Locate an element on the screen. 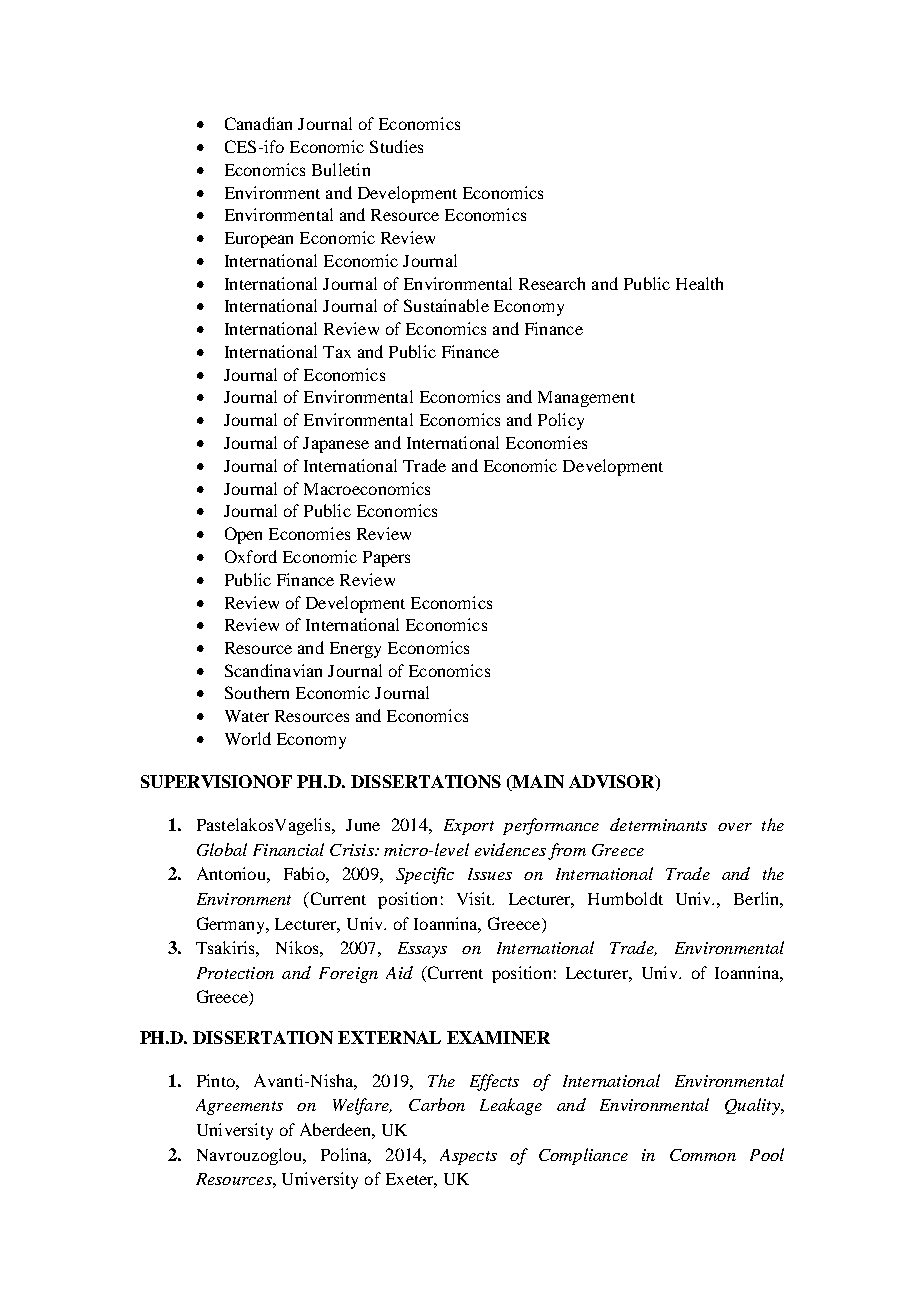 Image resolution: width=924 pixels, height=1308 pixels. Canadian is located at coordinates (258, 123).
